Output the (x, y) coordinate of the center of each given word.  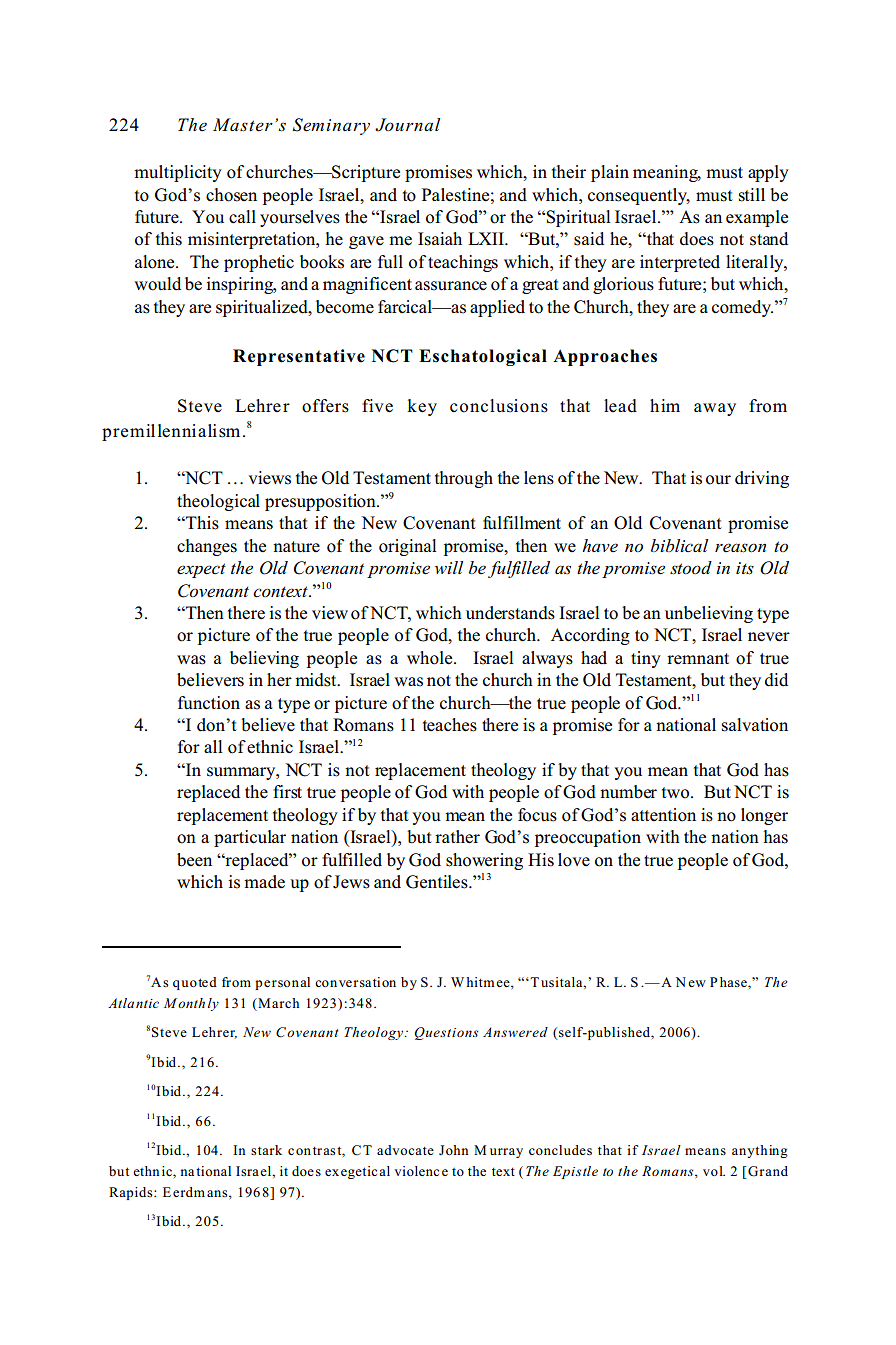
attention (663, 815)
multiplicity (178, 173)
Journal (407, 125)
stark (266, 1150)
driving (762, 479)
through (464, 479)
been (194, 860)
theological (218, 502)
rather (457, 837)
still (752, 195)
